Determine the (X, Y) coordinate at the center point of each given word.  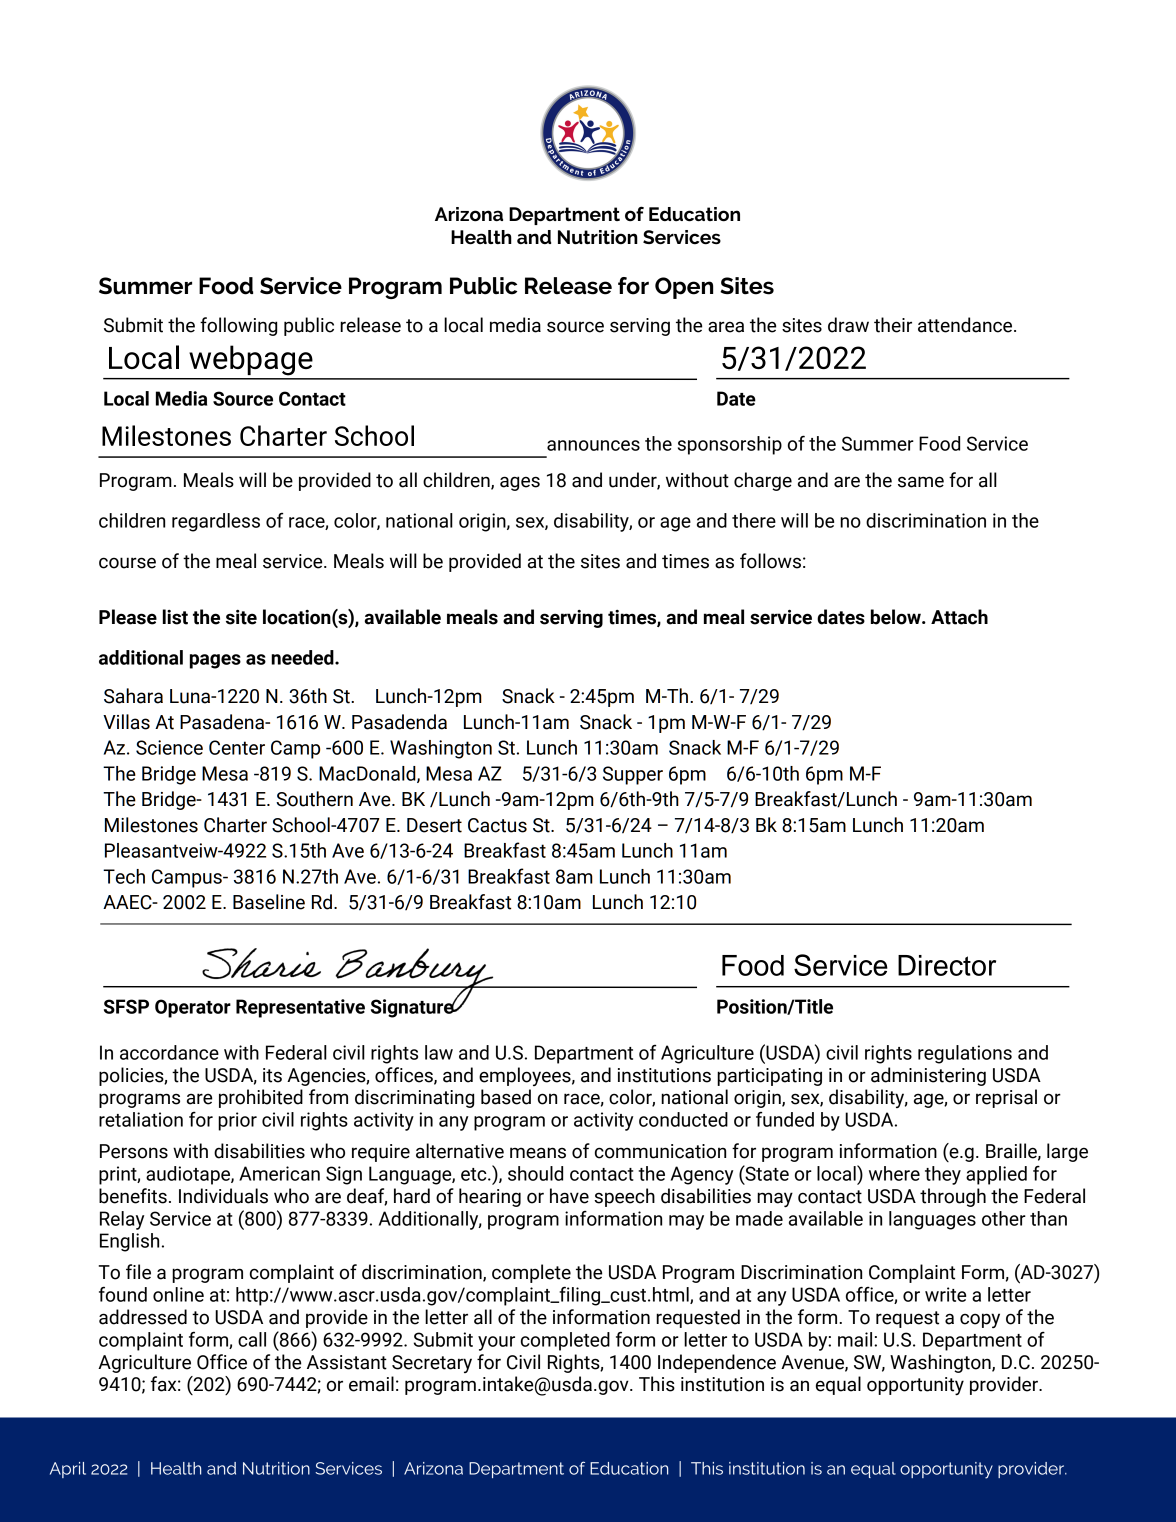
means (538, 1153)
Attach (959, 617)
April (68, 1470)
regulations (965, 1054)
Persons (134, 1151)
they (943, 1175)
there (754, 520)
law (439, 1052)
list (175, 617)
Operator (193, 1008)
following (238, 326)
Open (684, 288)
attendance (966, 325)
